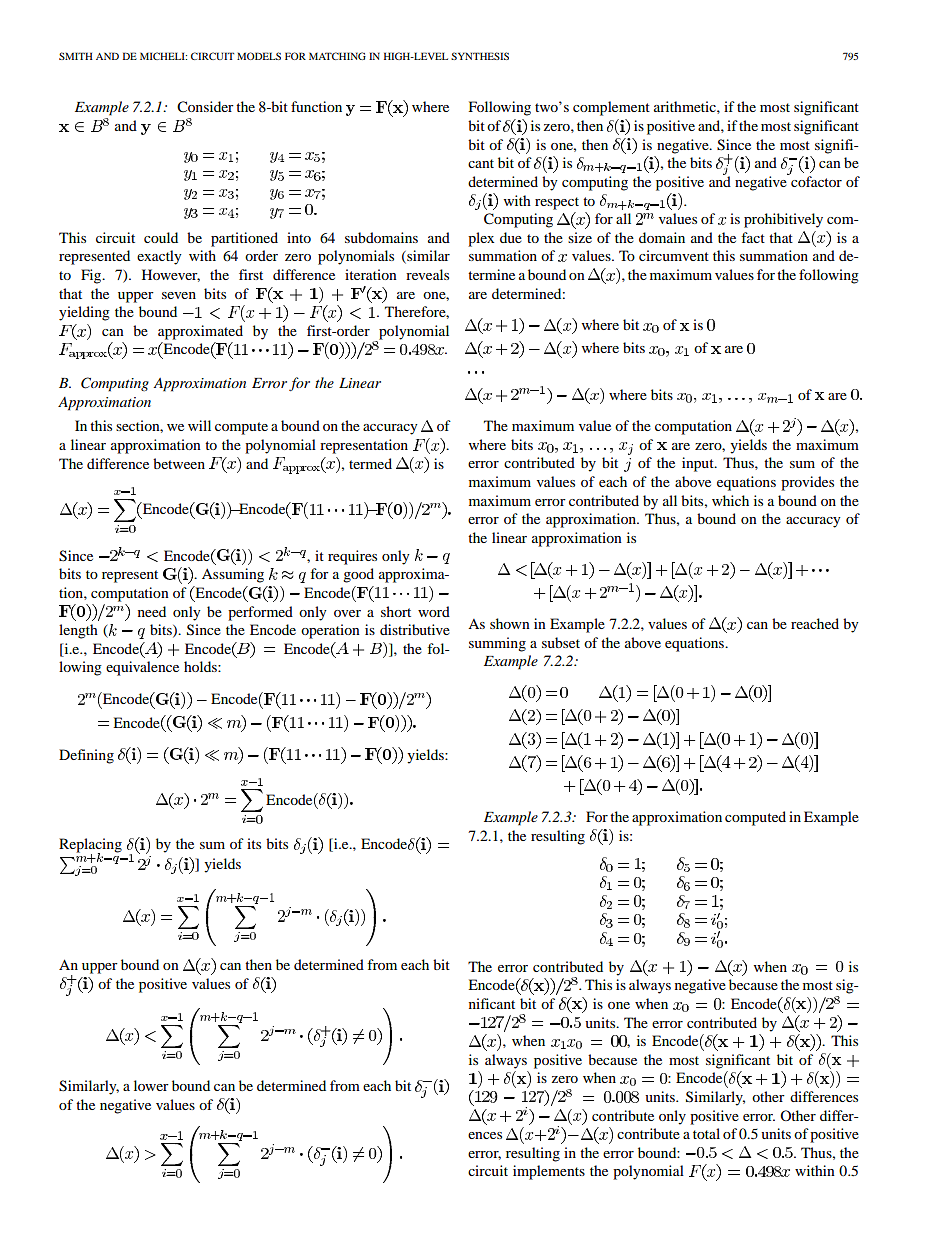 Image resolution: width=952 pixels, height=1233 pixels. What do you see at coordinates (179, 295) in the screenshot?
I see `seven` at bounding box center [179, 295].
